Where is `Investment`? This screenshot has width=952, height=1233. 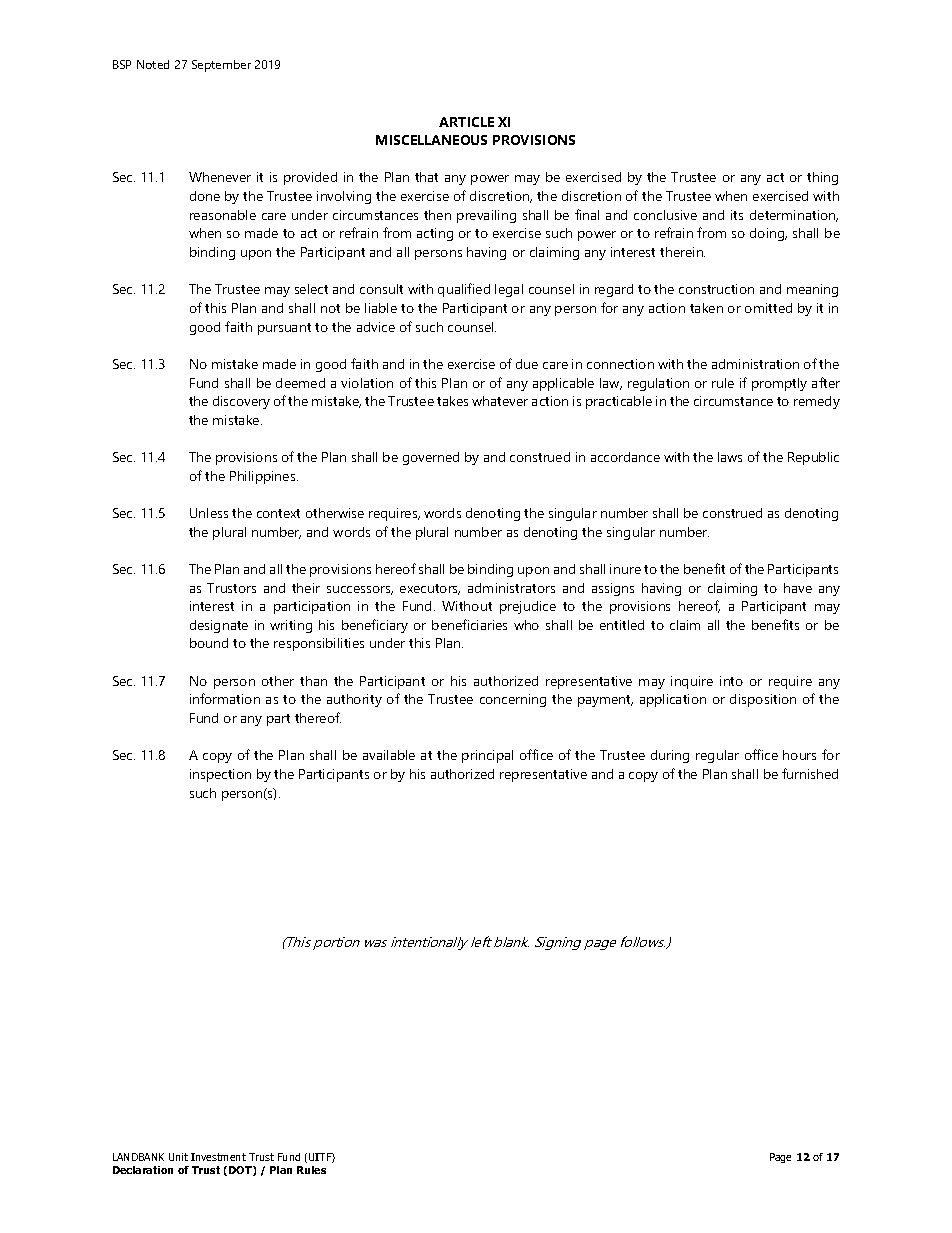
Investment is located at coordinates (218, 1157).
